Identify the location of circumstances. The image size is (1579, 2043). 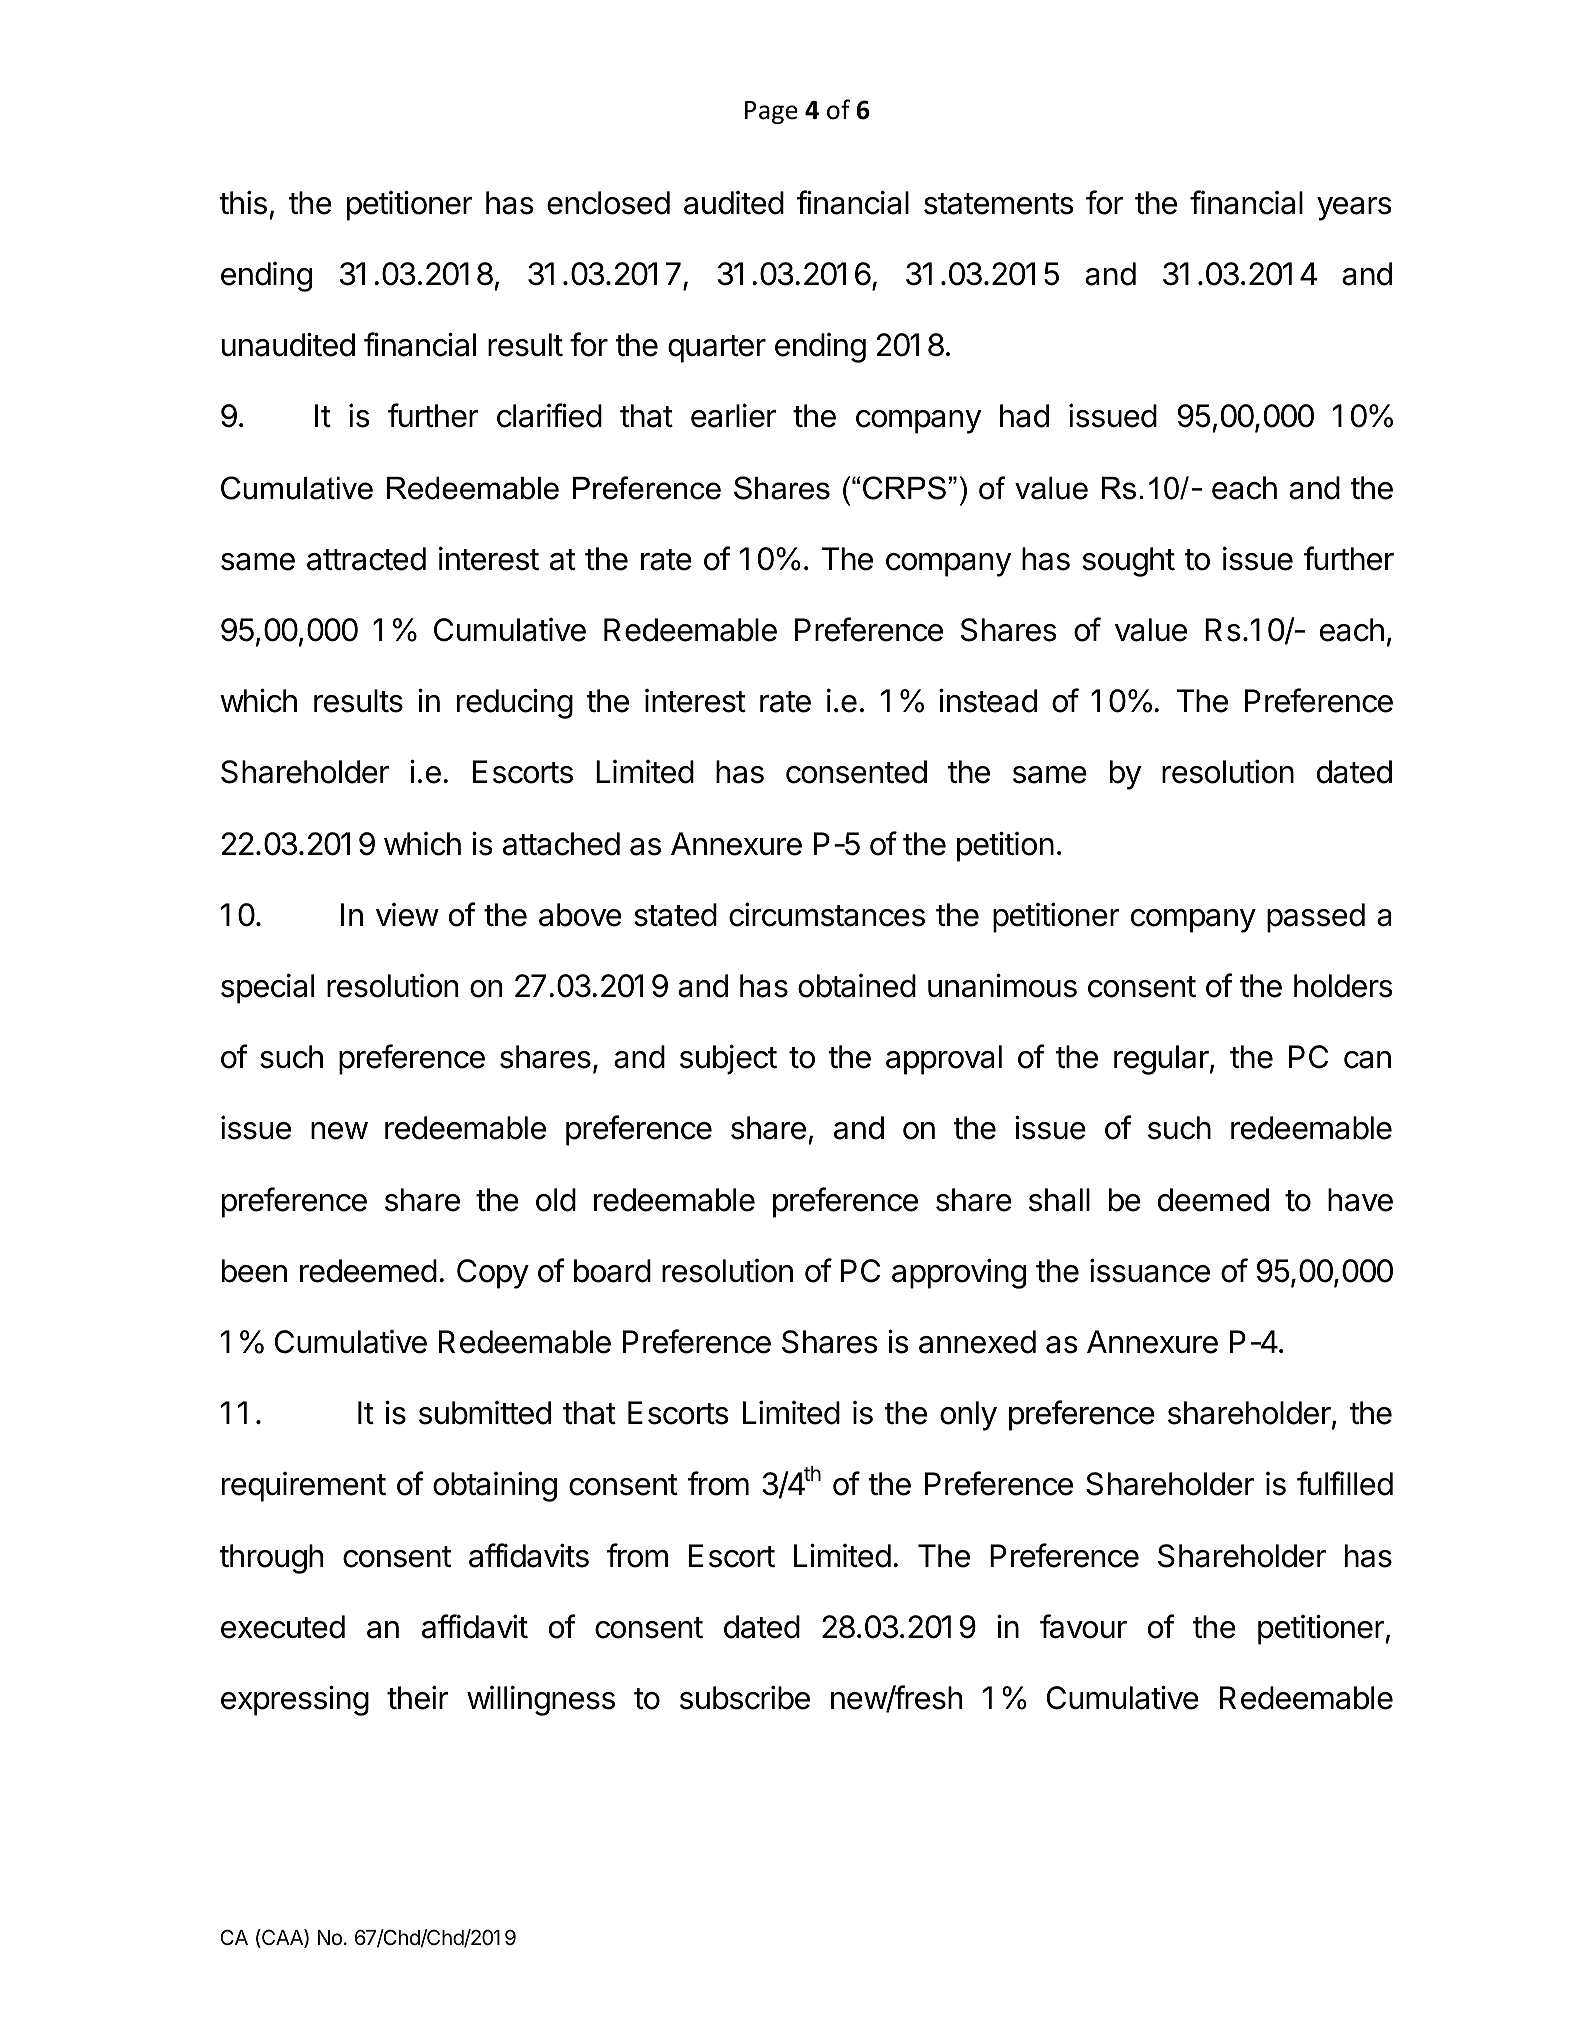
(827, 914).
